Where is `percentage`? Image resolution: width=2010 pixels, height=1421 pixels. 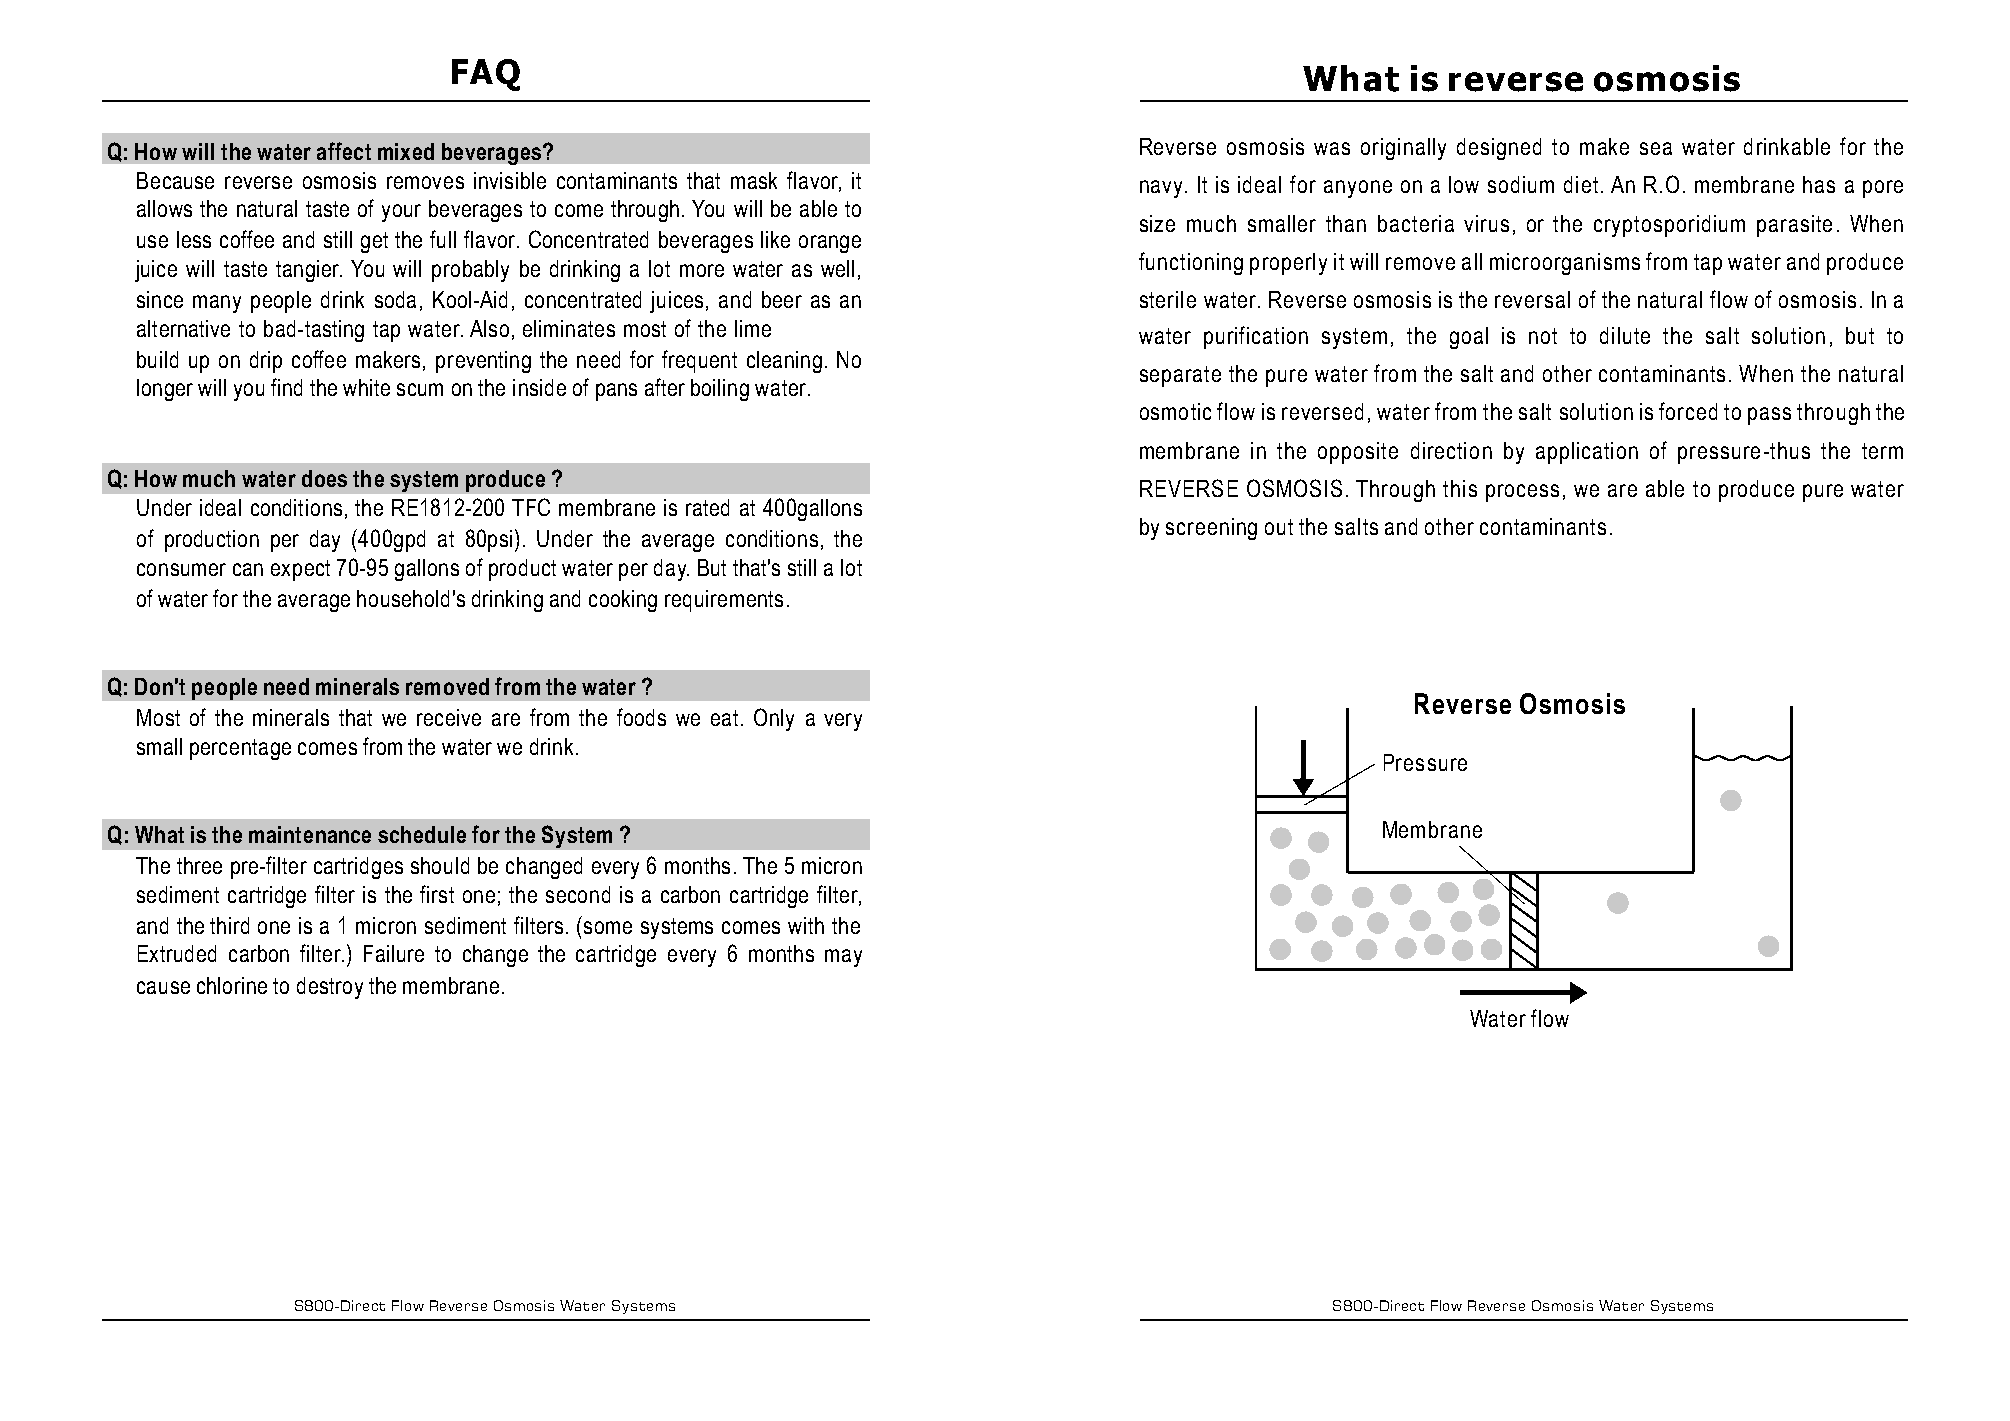
percentage is located at coordinates (240, 749).
